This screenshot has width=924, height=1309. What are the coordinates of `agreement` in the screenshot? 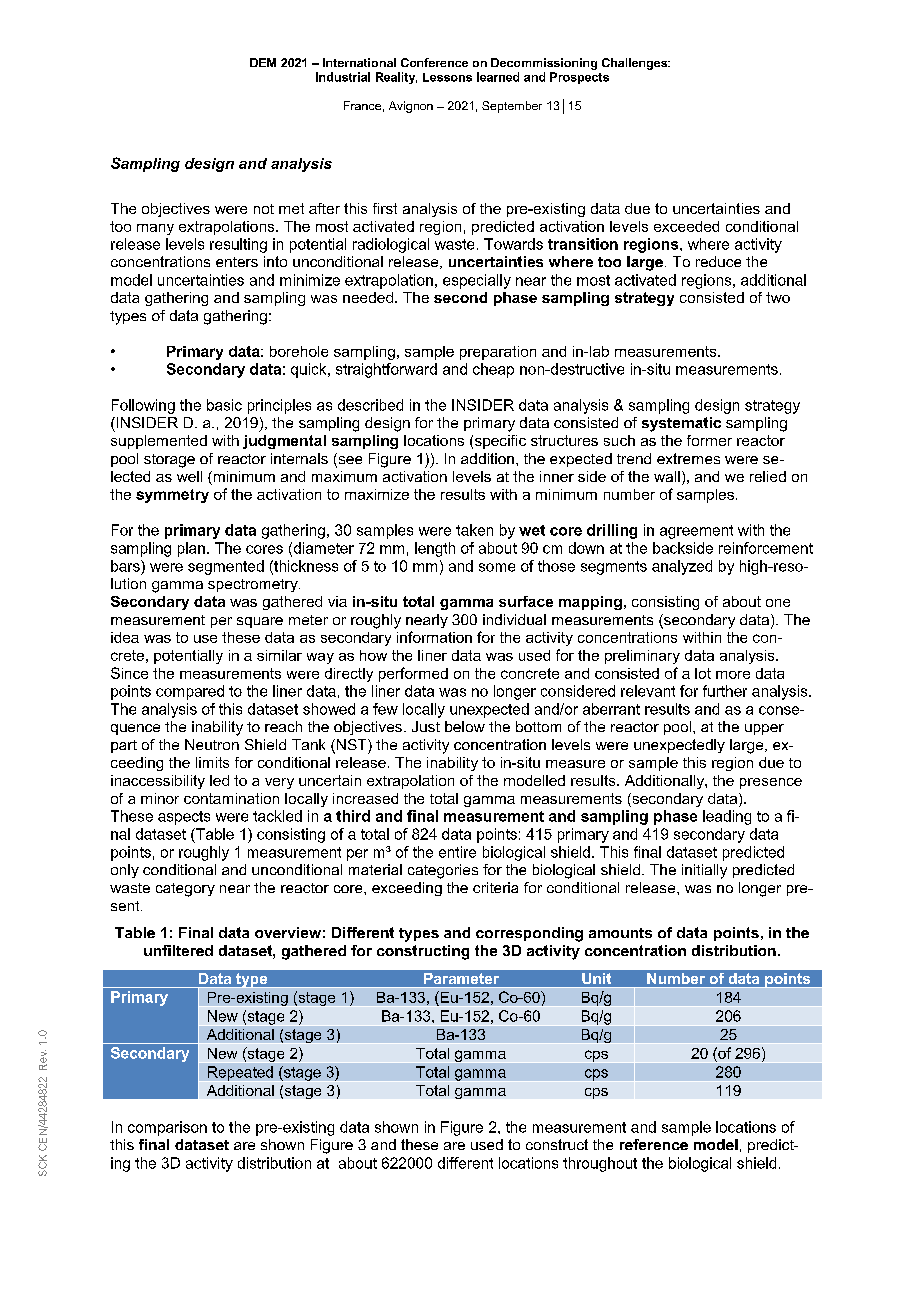 It's located at (696, 532).
